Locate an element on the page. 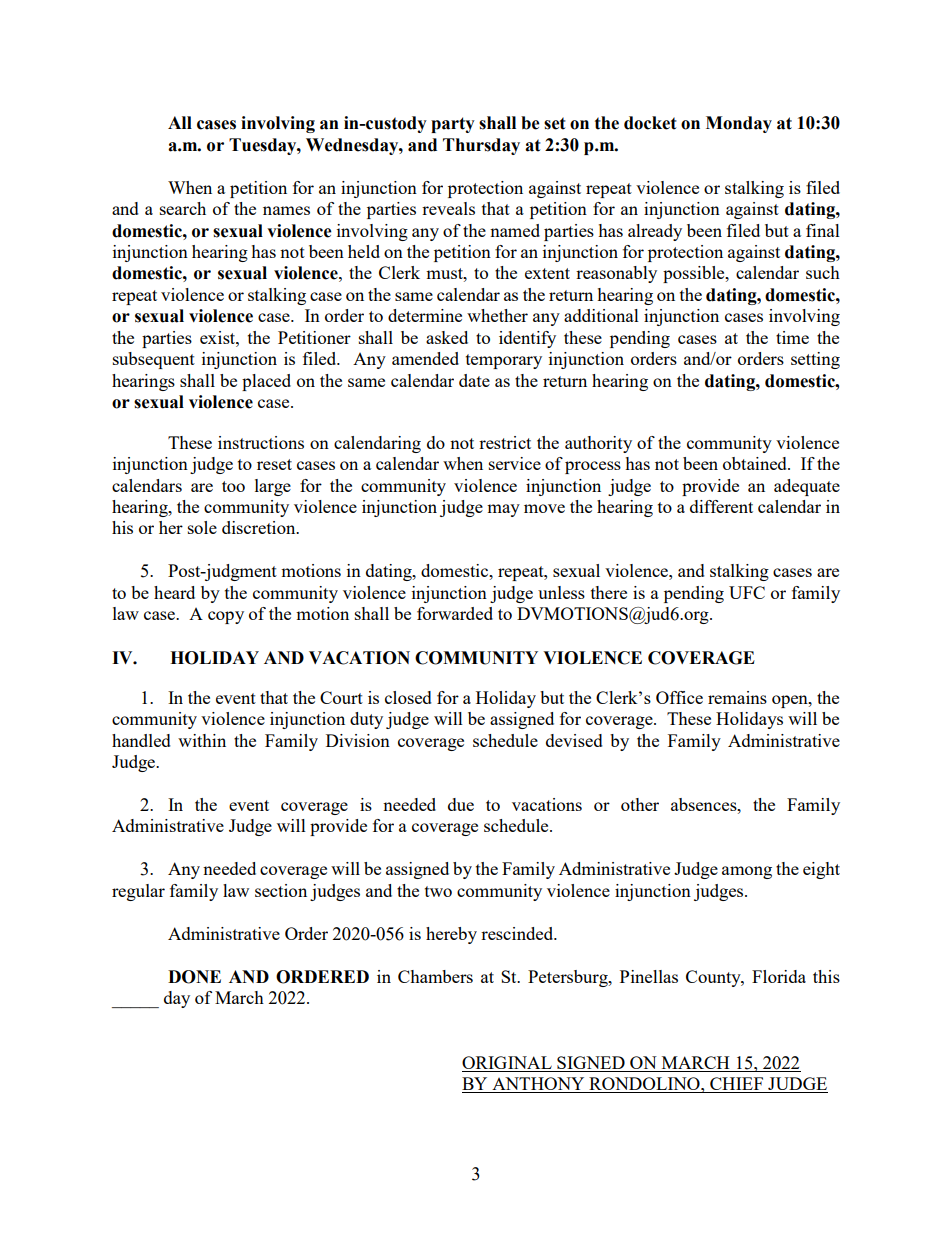 This document has height=1233, width=952. DONE is located at coordinates (194, 977).
